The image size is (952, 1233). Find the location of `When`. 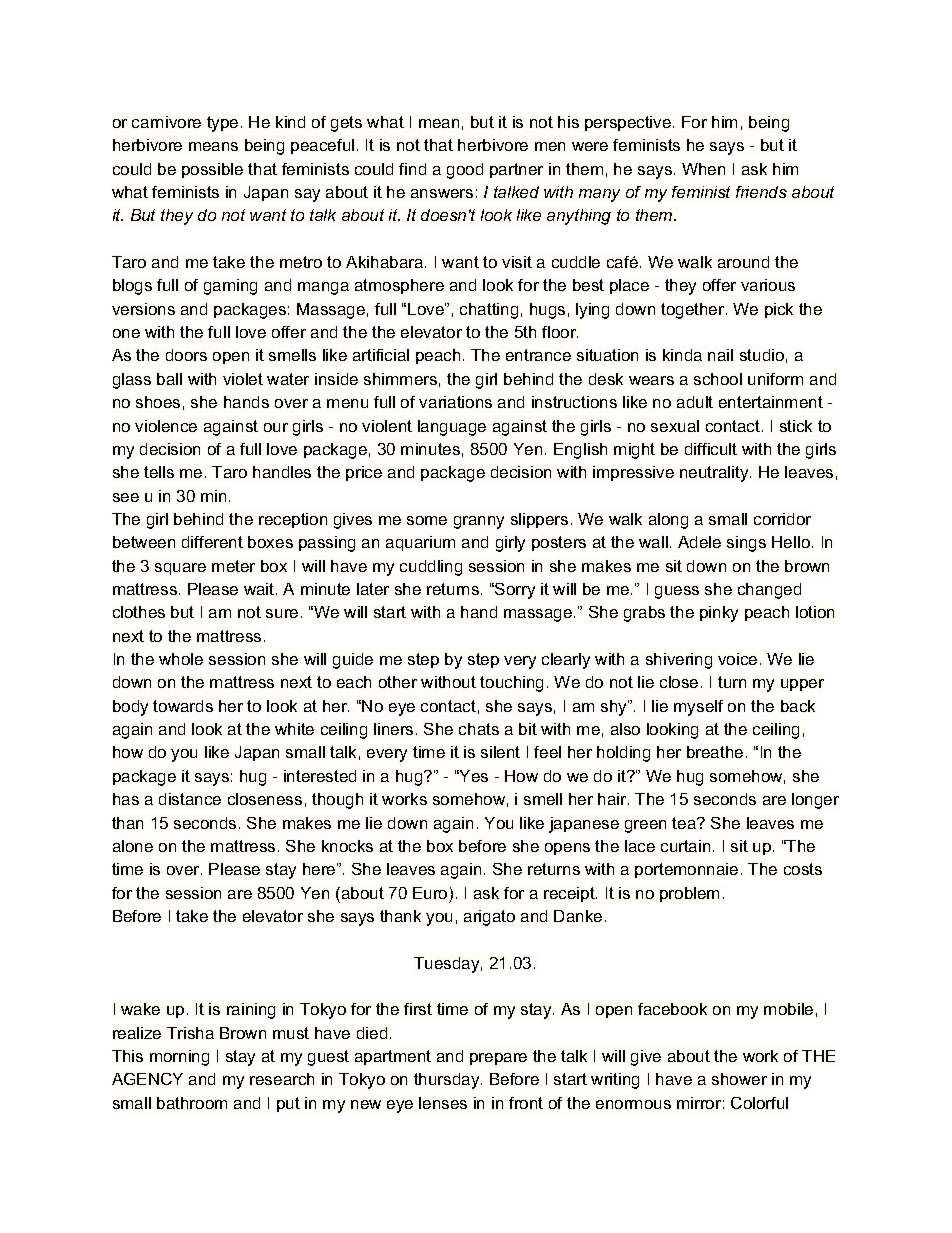

When is located at coordinates (703, 169).
